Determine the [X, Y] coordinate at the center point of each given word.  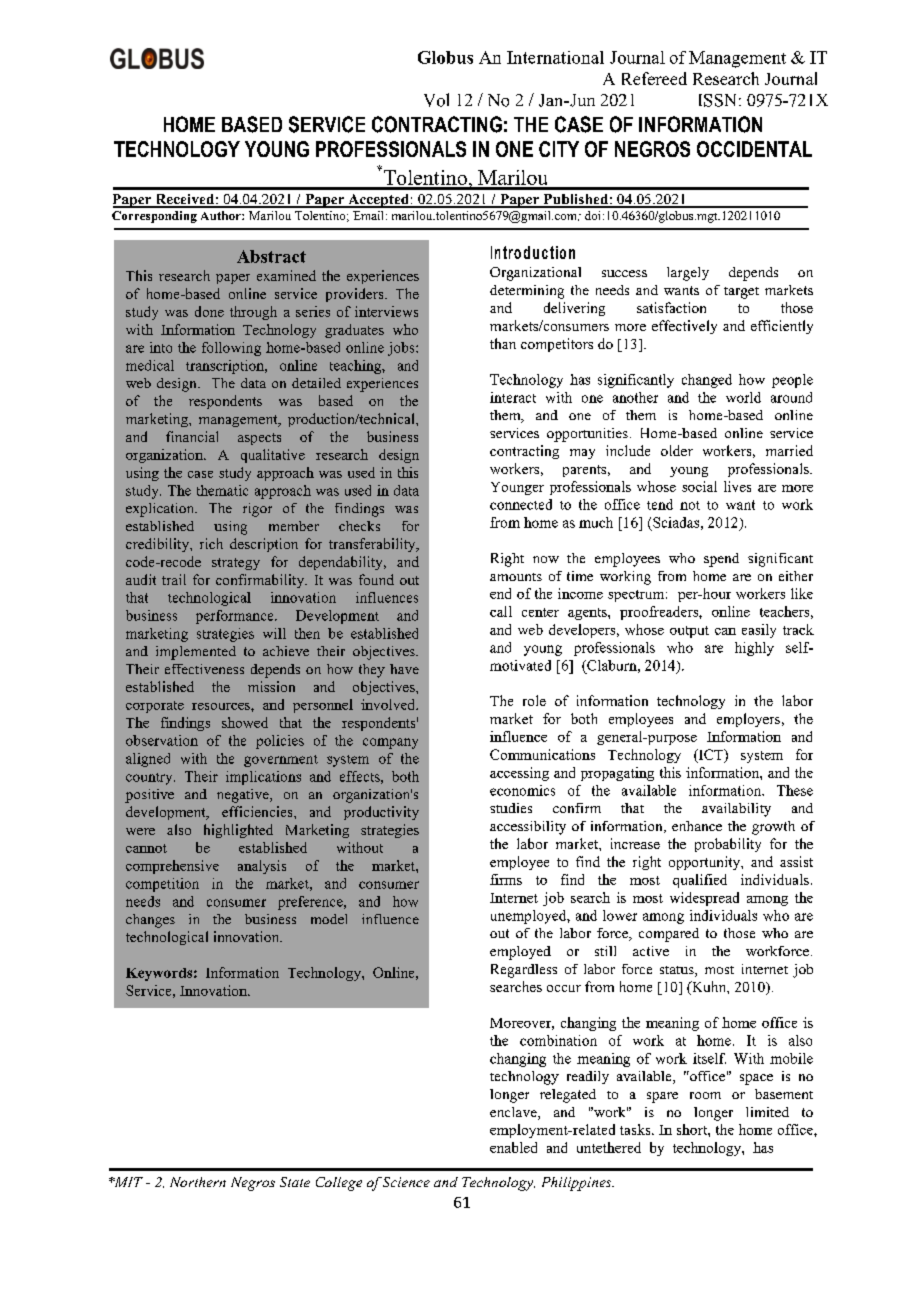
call [501, 611]
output [689, 632]
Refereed [654, 78]
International [555, 57]
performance [236, 617]
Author [222, 215]
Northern [198, 1182]
